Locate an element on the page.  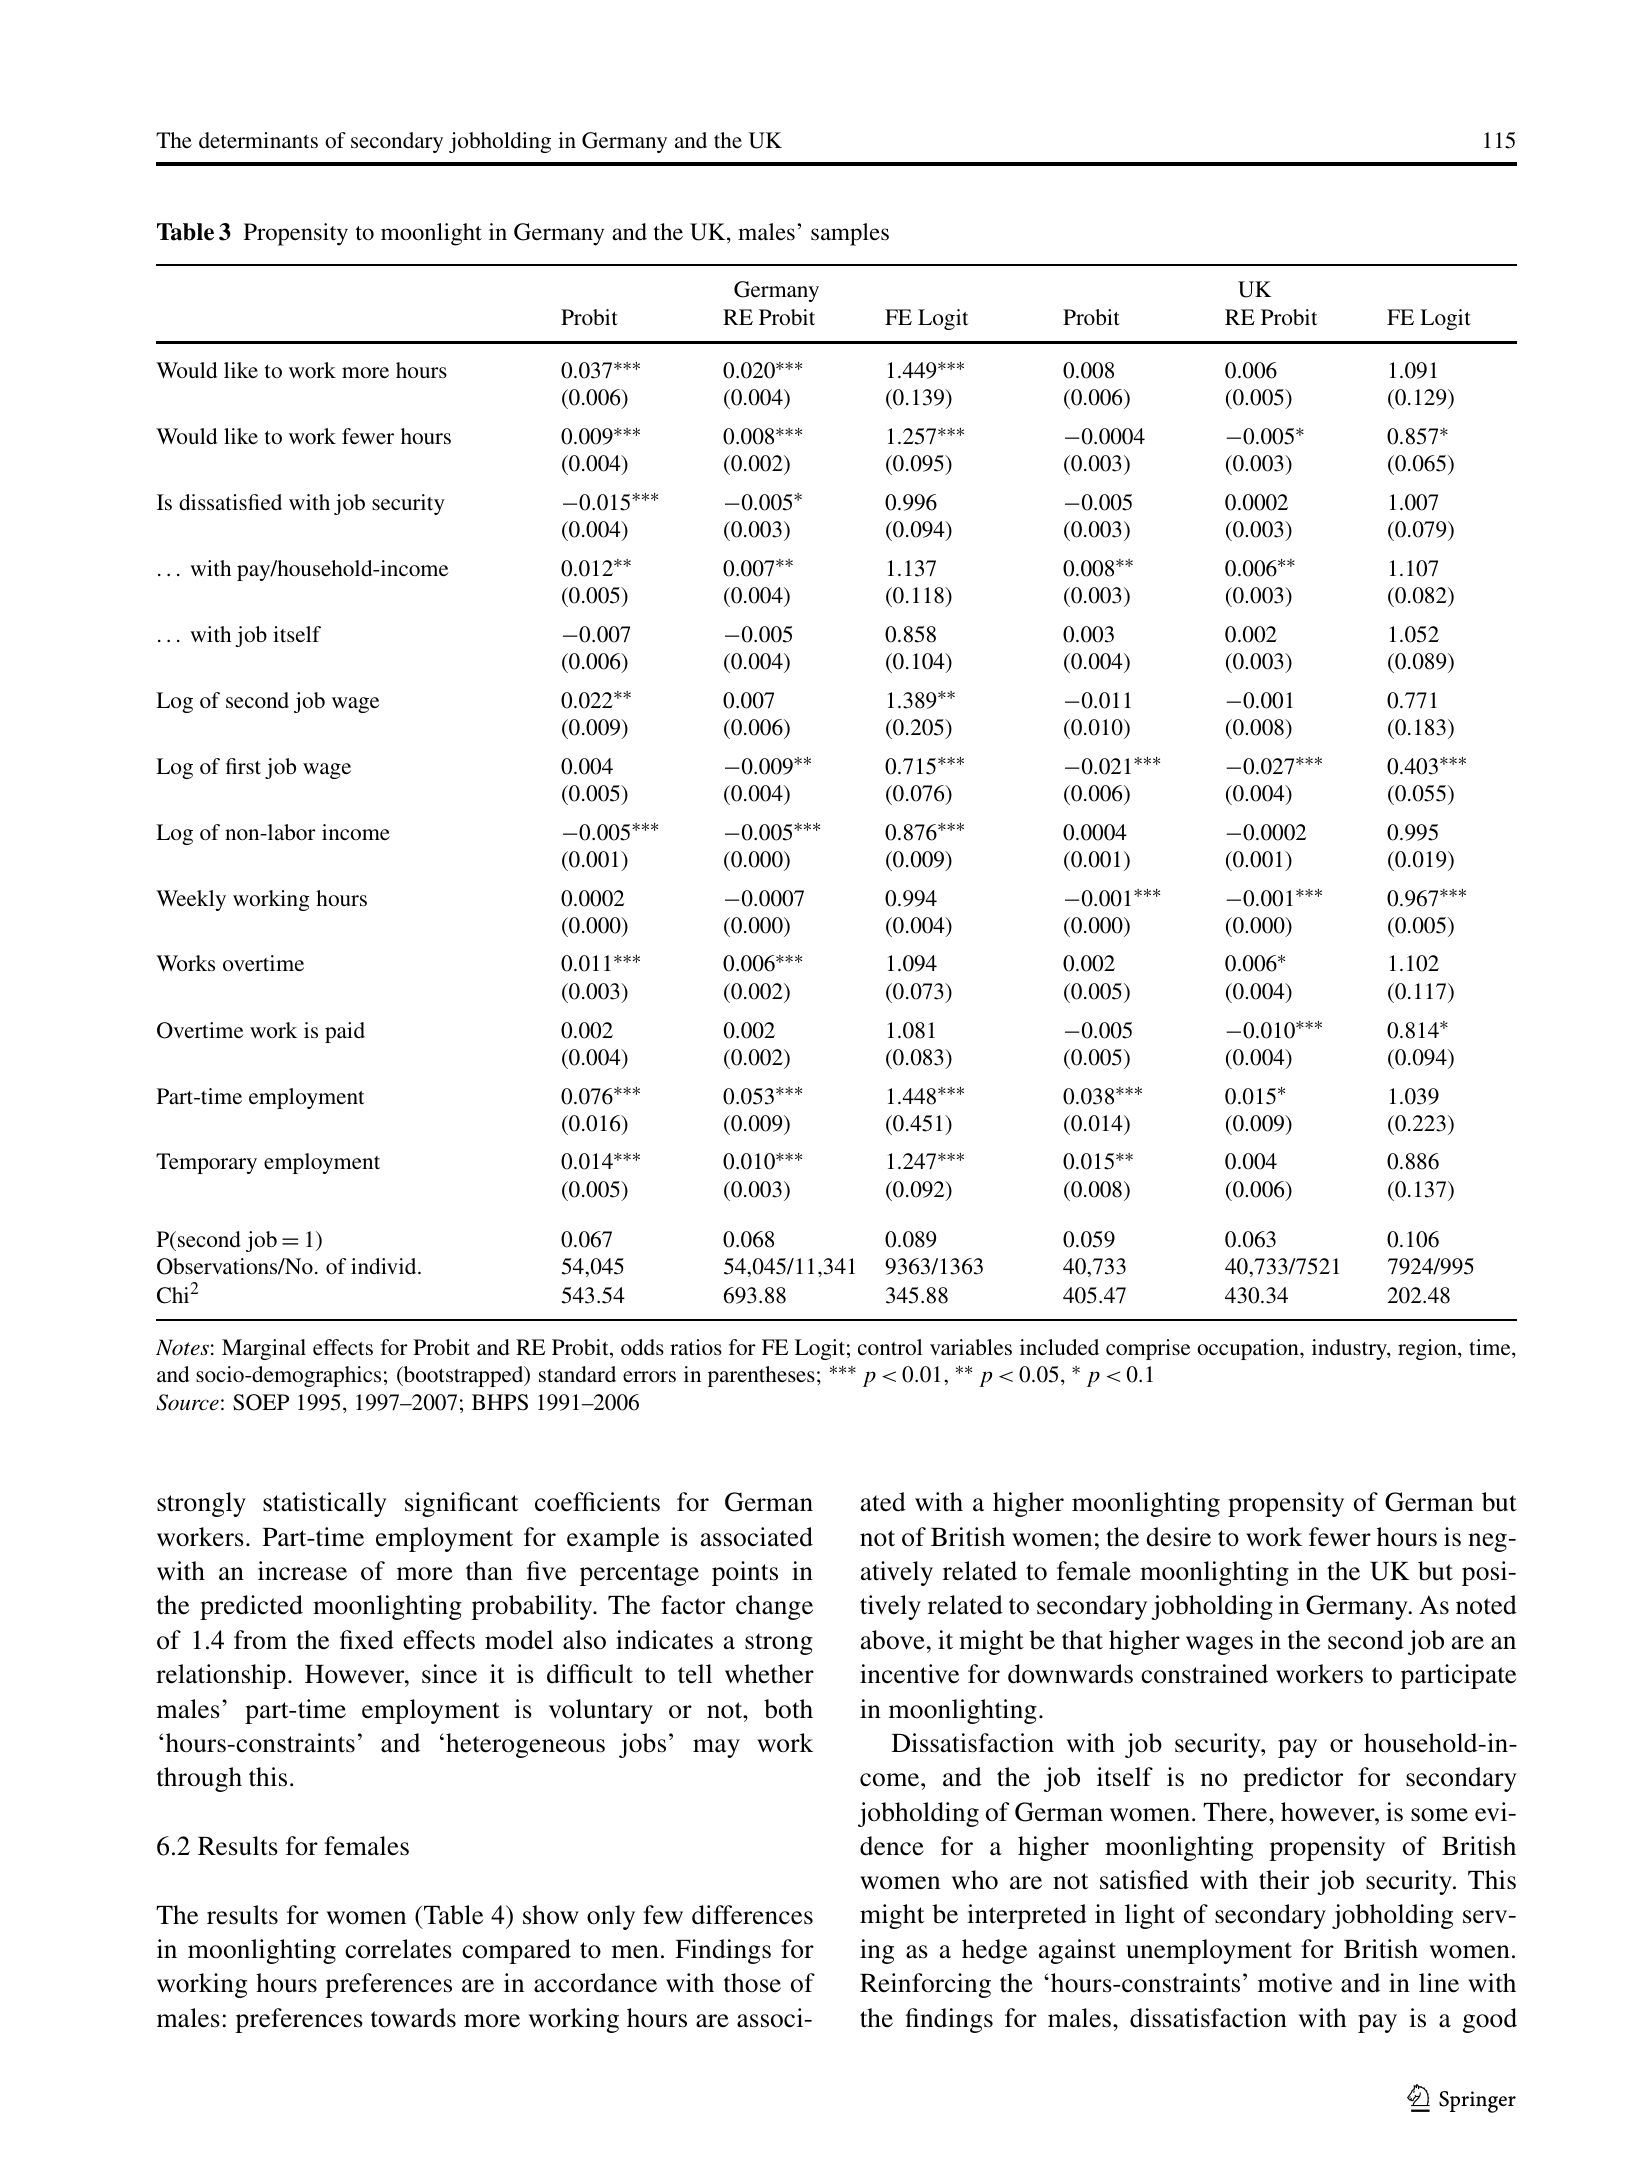
correlates is located at coordinates (398, 1949).
